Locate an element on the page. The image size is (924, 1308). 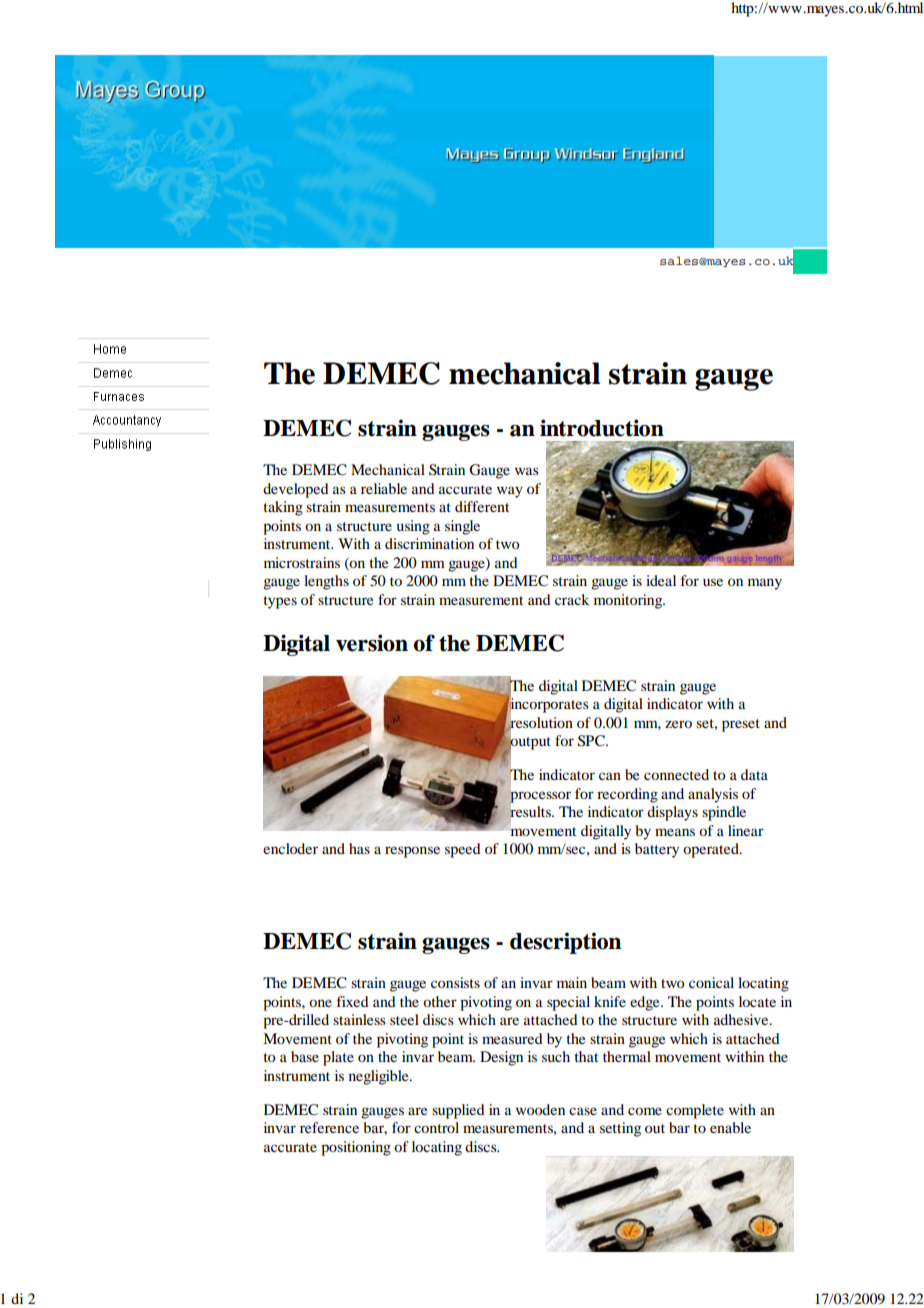
use is located at coordinates (713, 582).
